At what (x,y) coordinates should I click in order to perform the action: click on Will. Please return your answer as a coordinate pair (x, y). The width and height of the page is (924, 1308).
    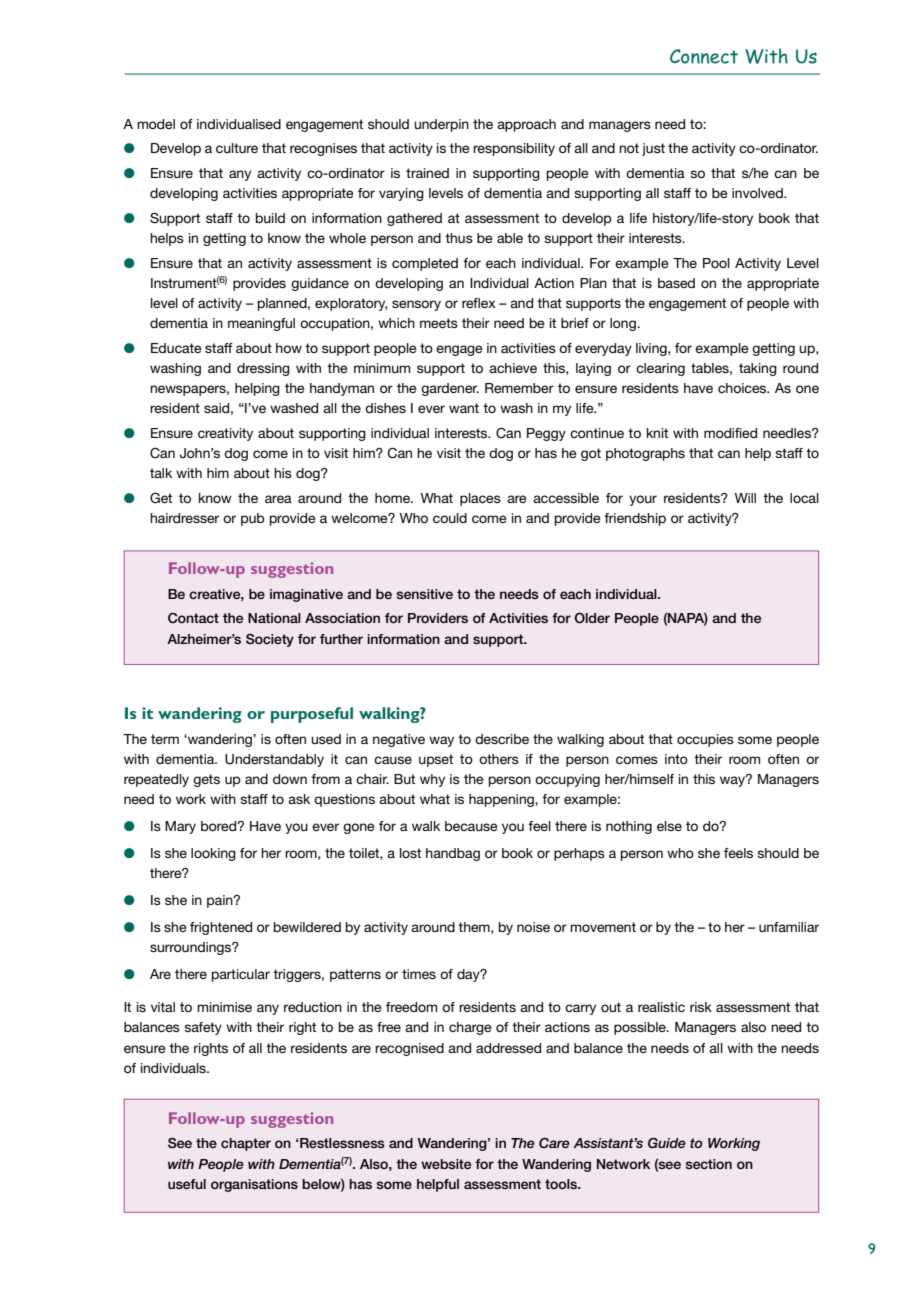
    Looking at the image, I should click on (745, 498).
